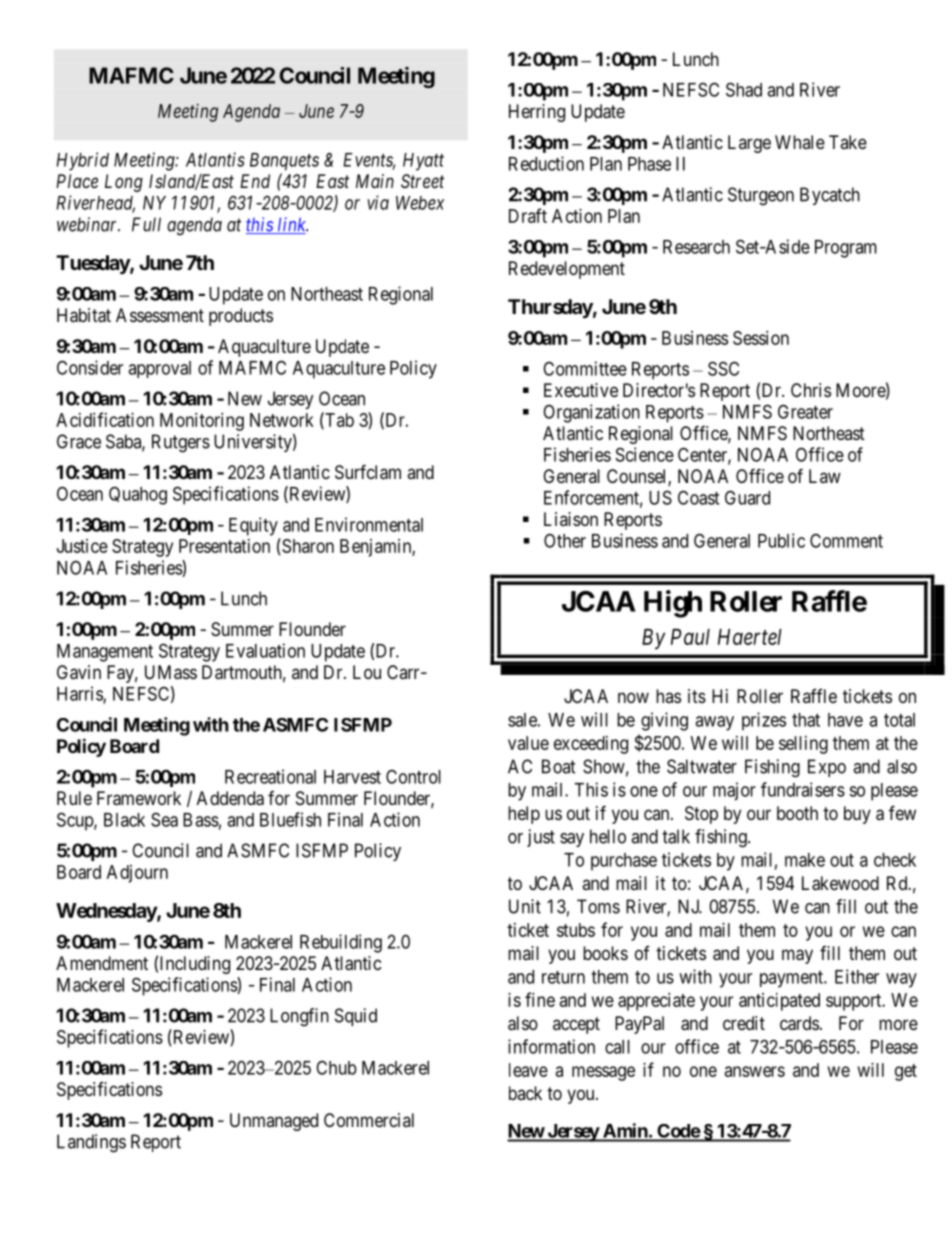  What do you see at coordinates (800, 142) in the page?
I see `Whale` at bounding box center [800, 142].
